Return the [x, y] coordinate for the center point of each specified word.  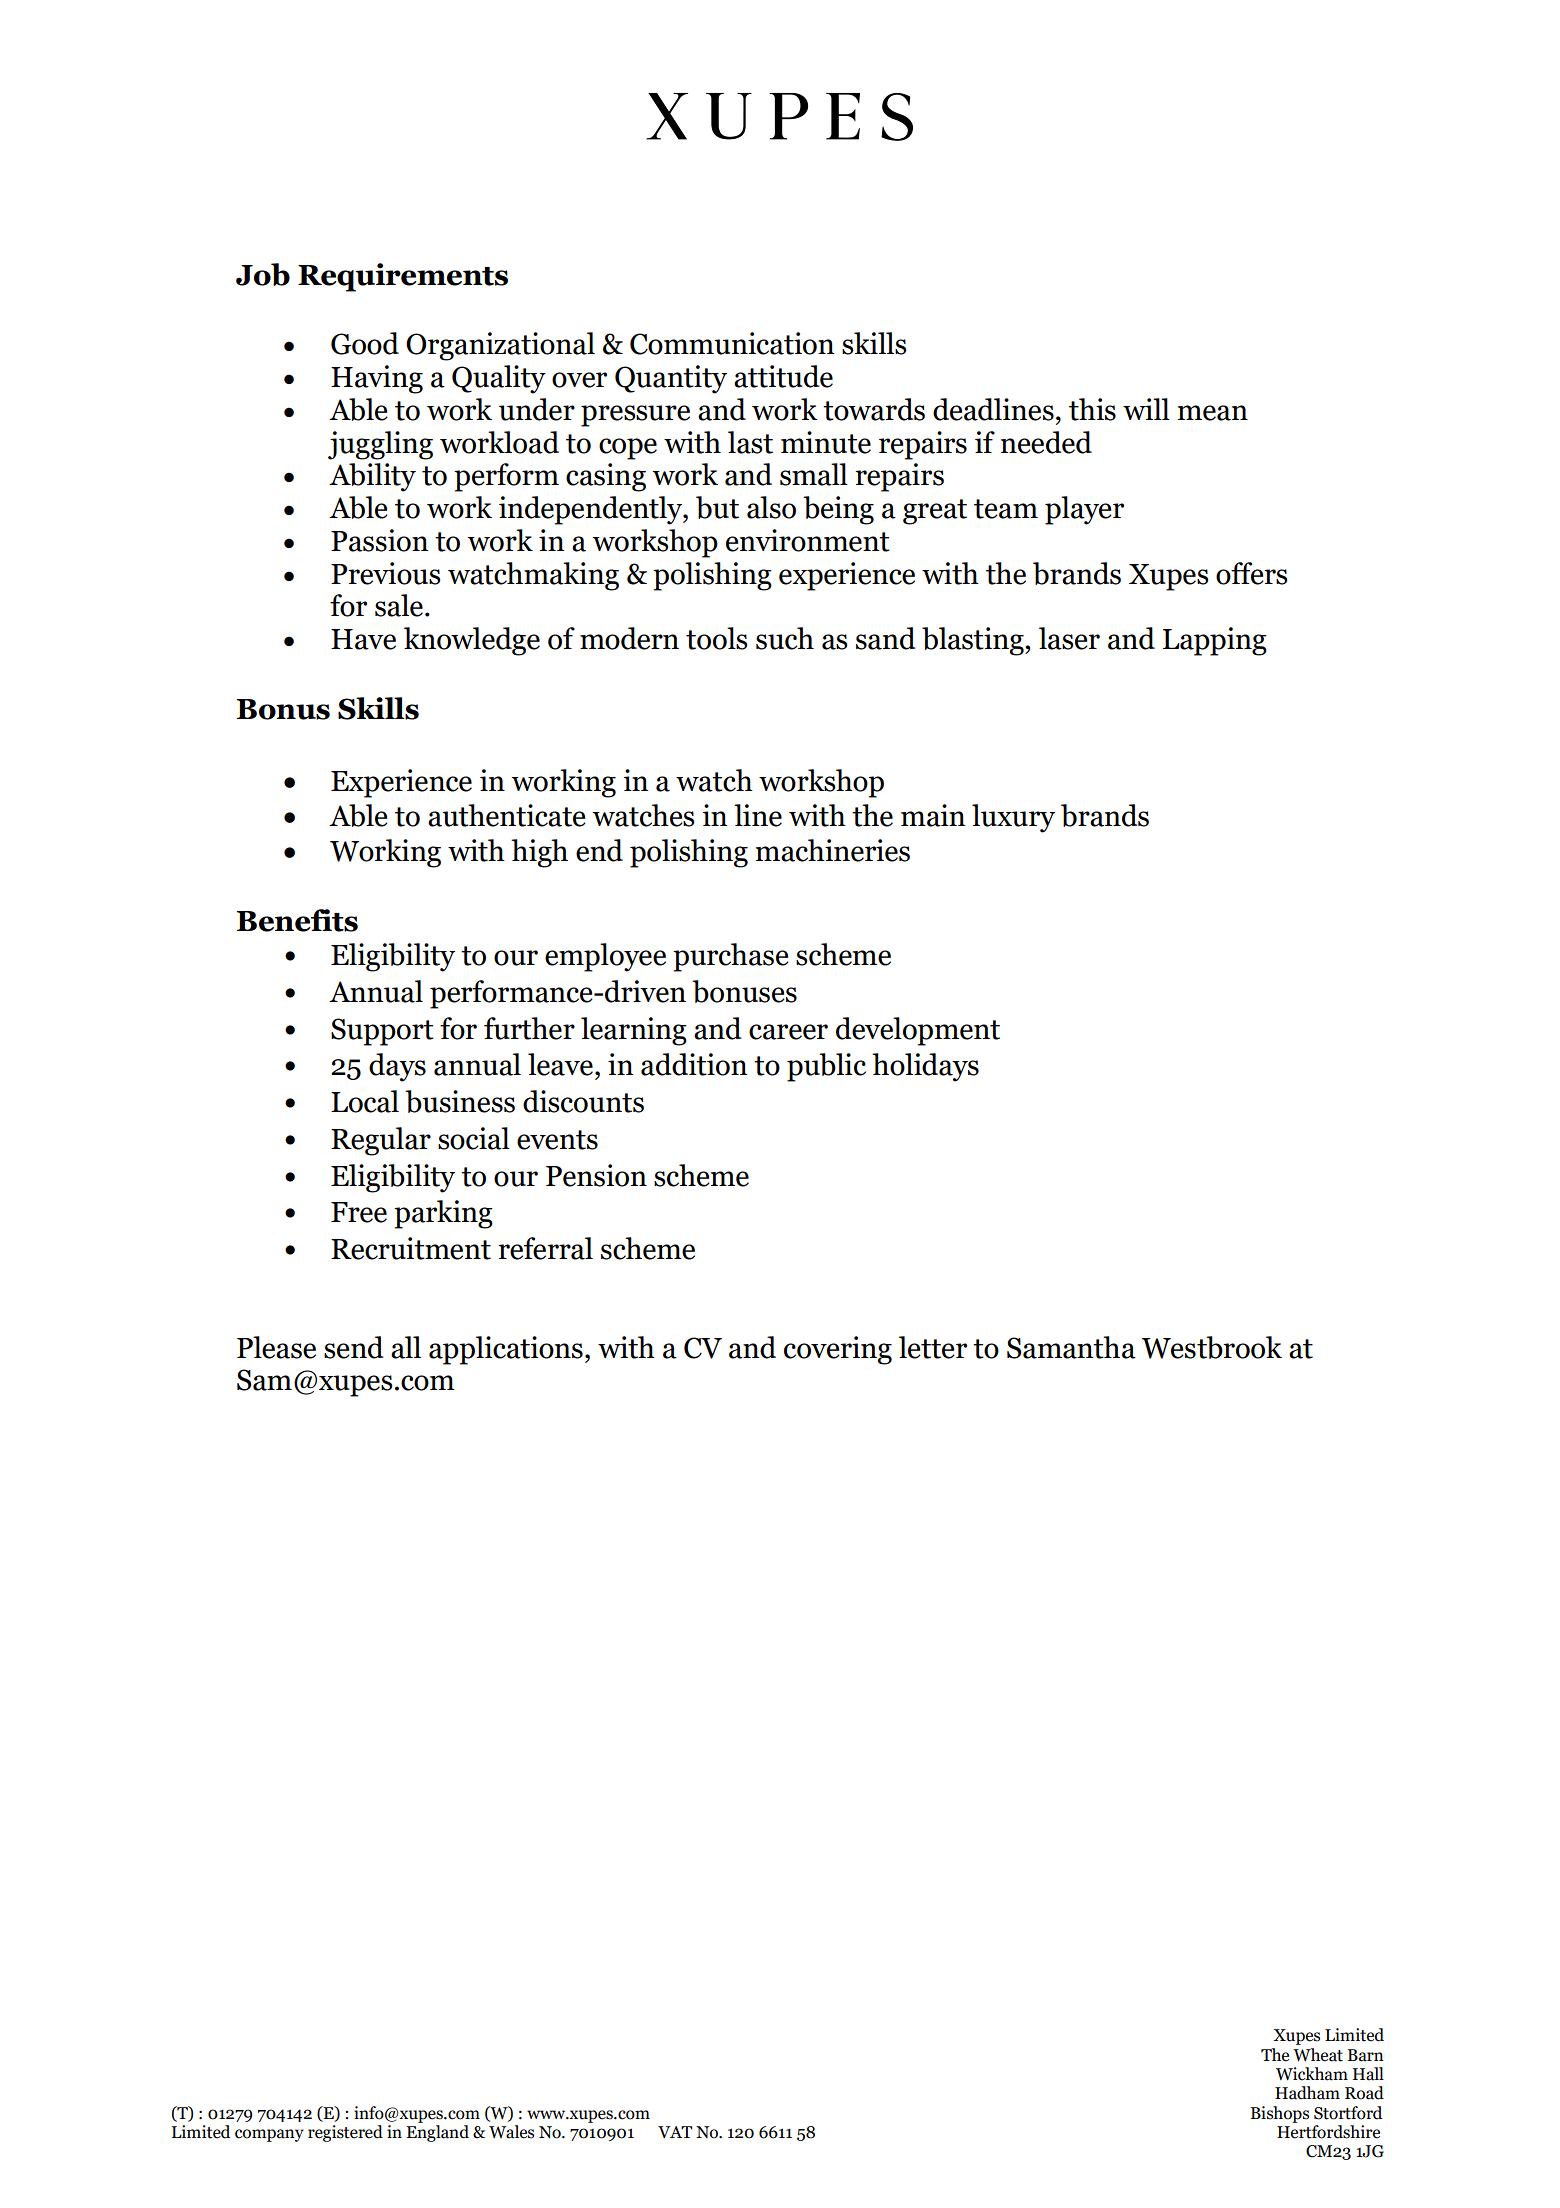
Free [359, 1212]
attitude [783, 376]
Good [365, 343]
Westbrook [1212, 1347]
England [437, 2133]
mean [1213, 413]
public [826, 1067]
